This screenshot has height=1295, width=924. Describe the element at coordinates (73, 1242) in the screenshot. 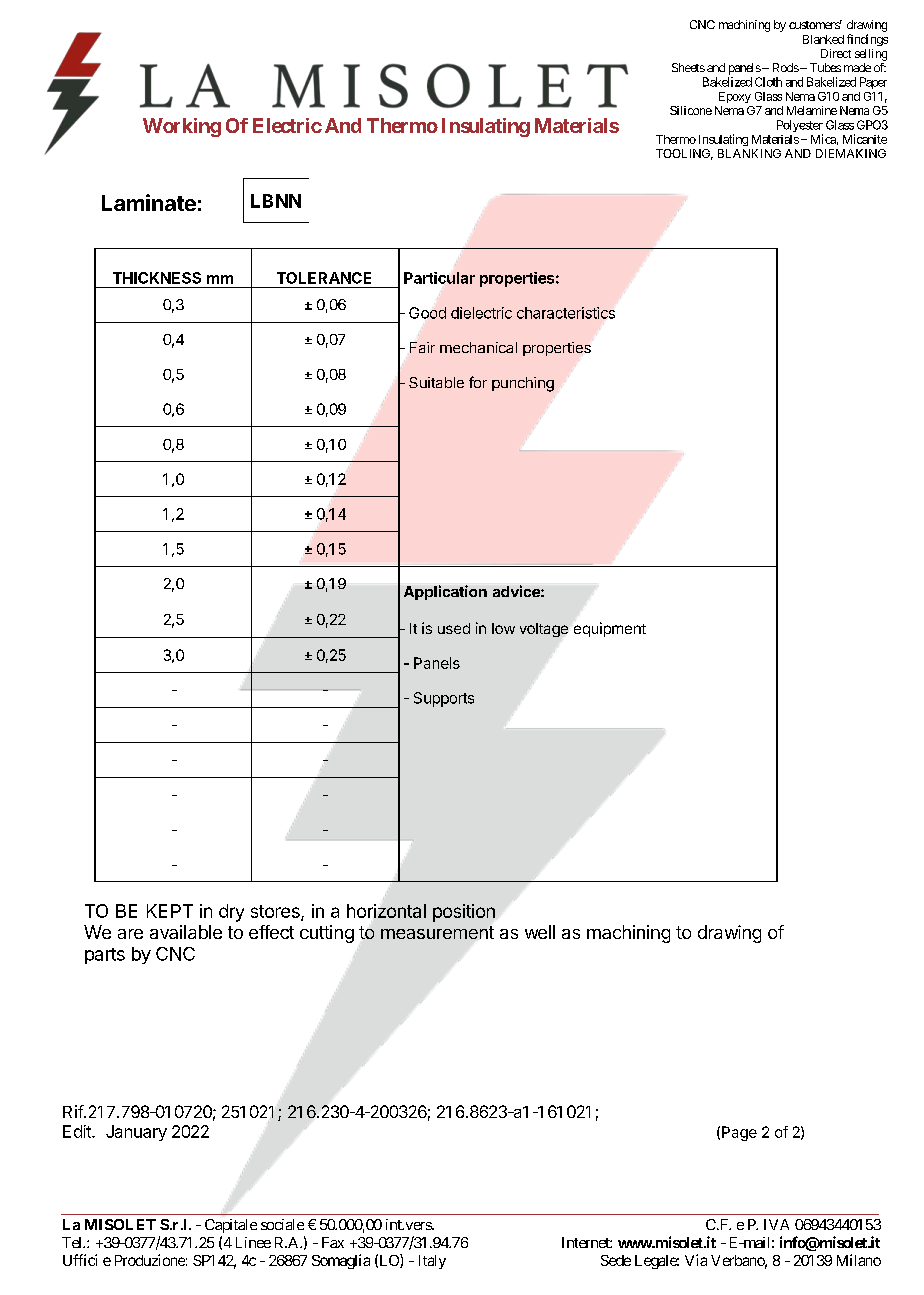

I see `Tel` at that location.
